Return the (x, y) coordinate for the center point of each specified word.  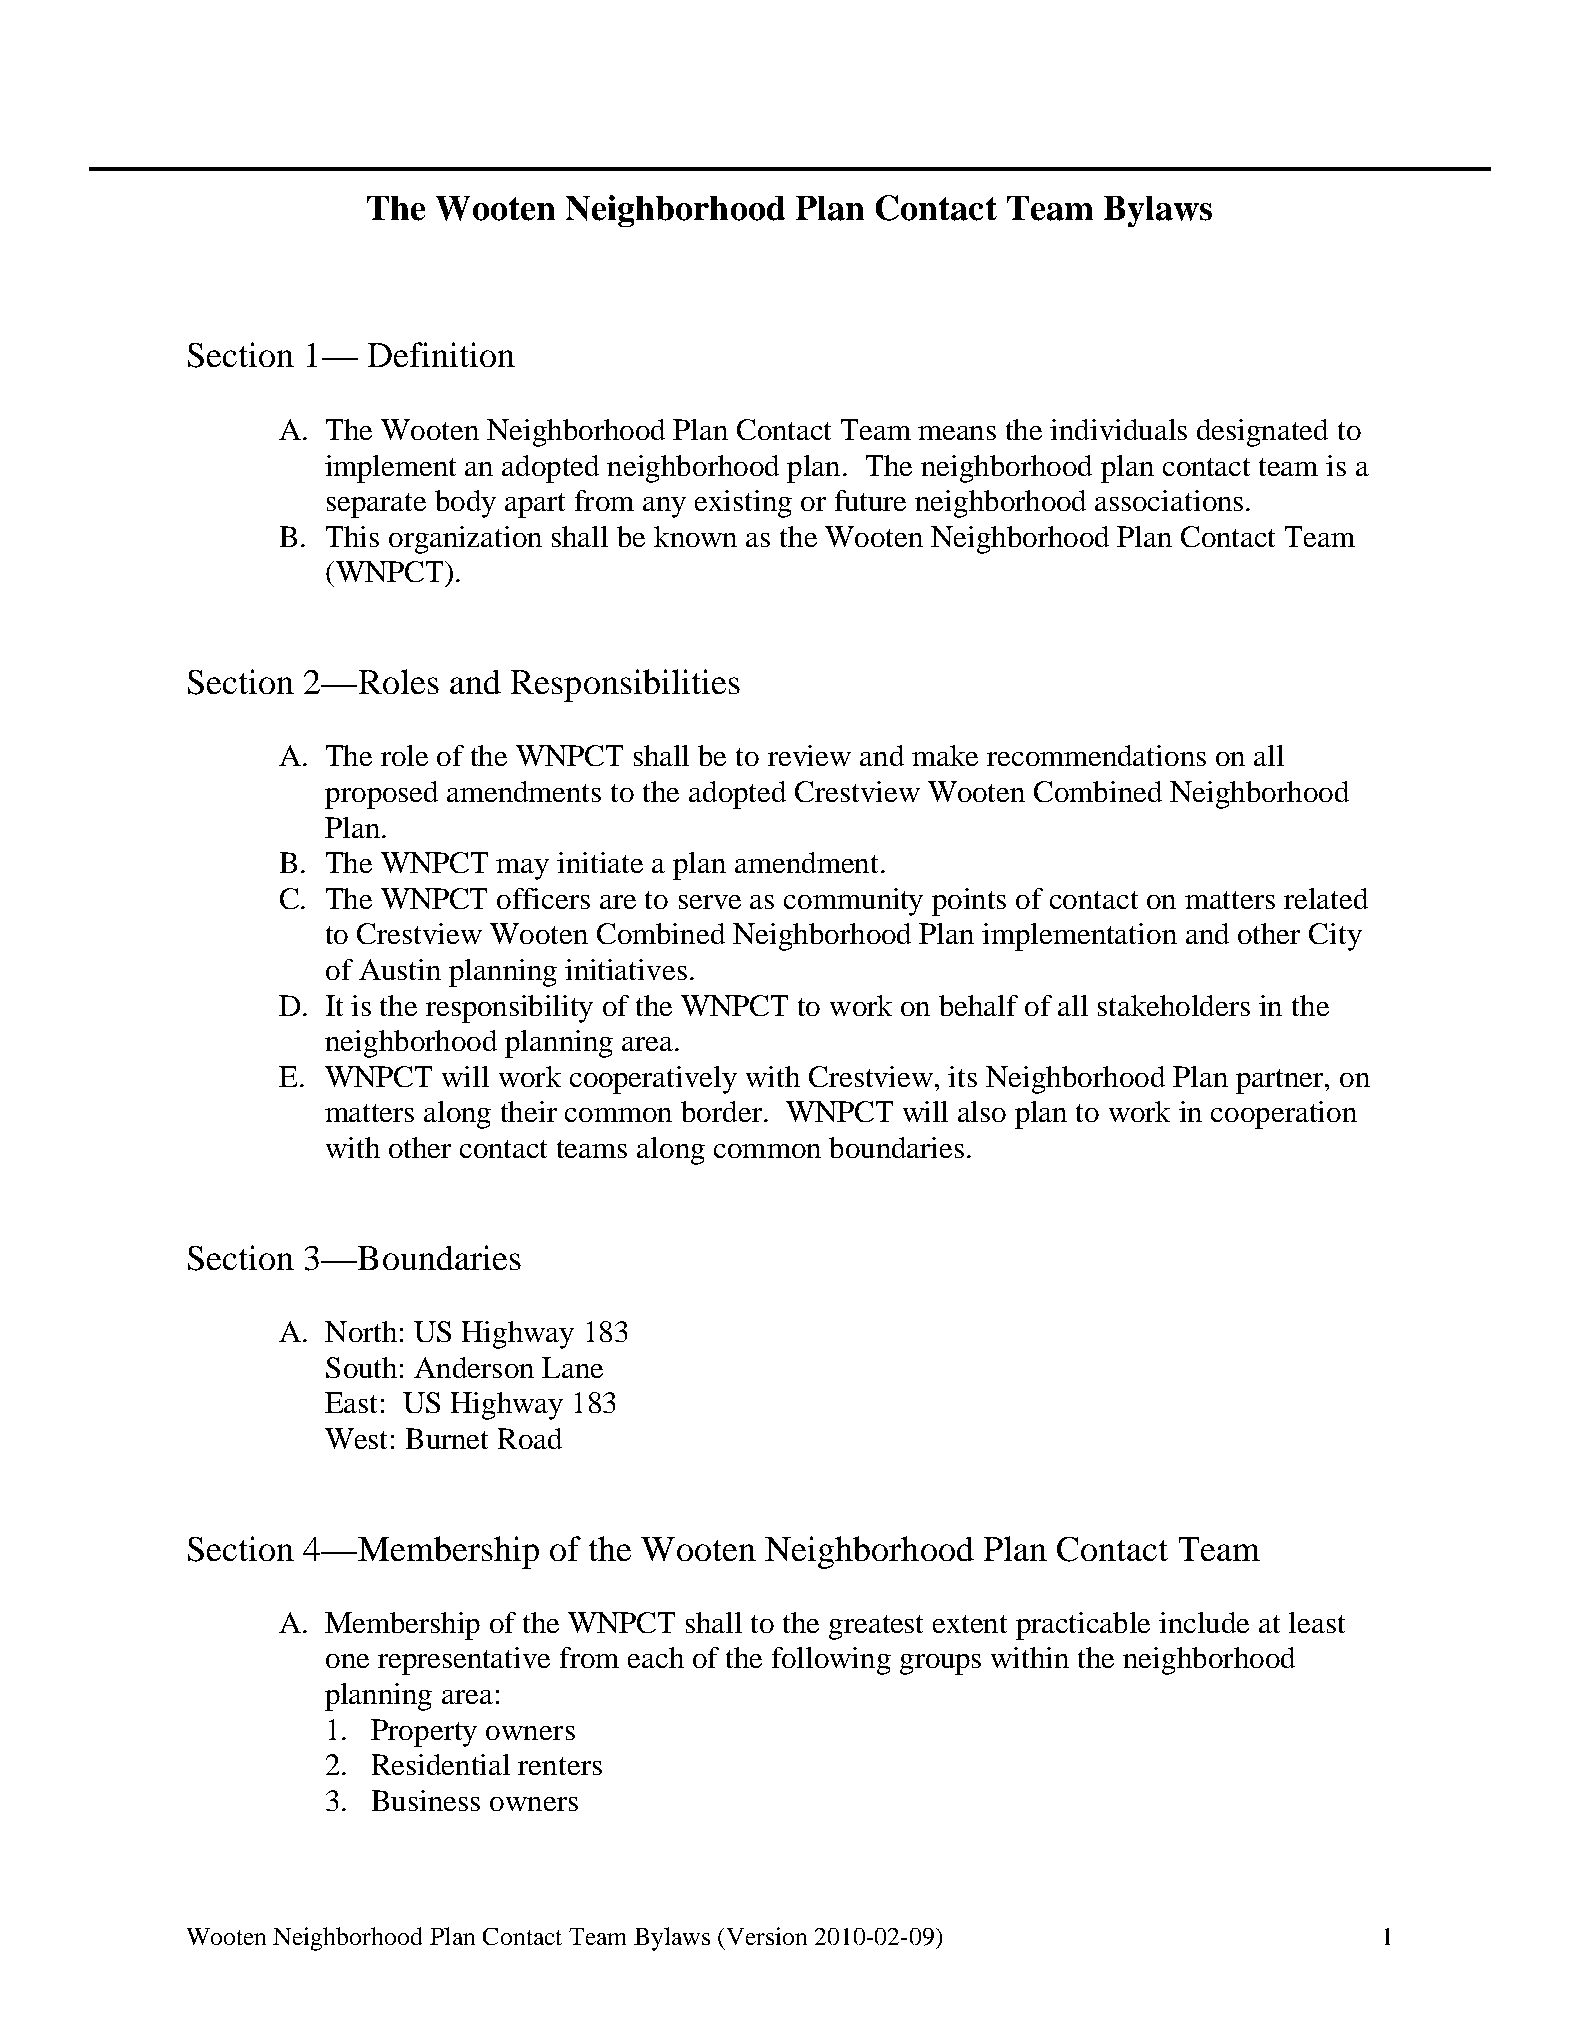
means (957, 433)
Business (426, 1800)
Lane (572, 1367)
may (522, 869)
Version (767, 1936)
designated (1262, 433)
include (1204, 1622)
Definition (441, 354)
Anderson (474, 1367)
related (1326, 898)
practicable (1083, 1626)
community (853, 902)
